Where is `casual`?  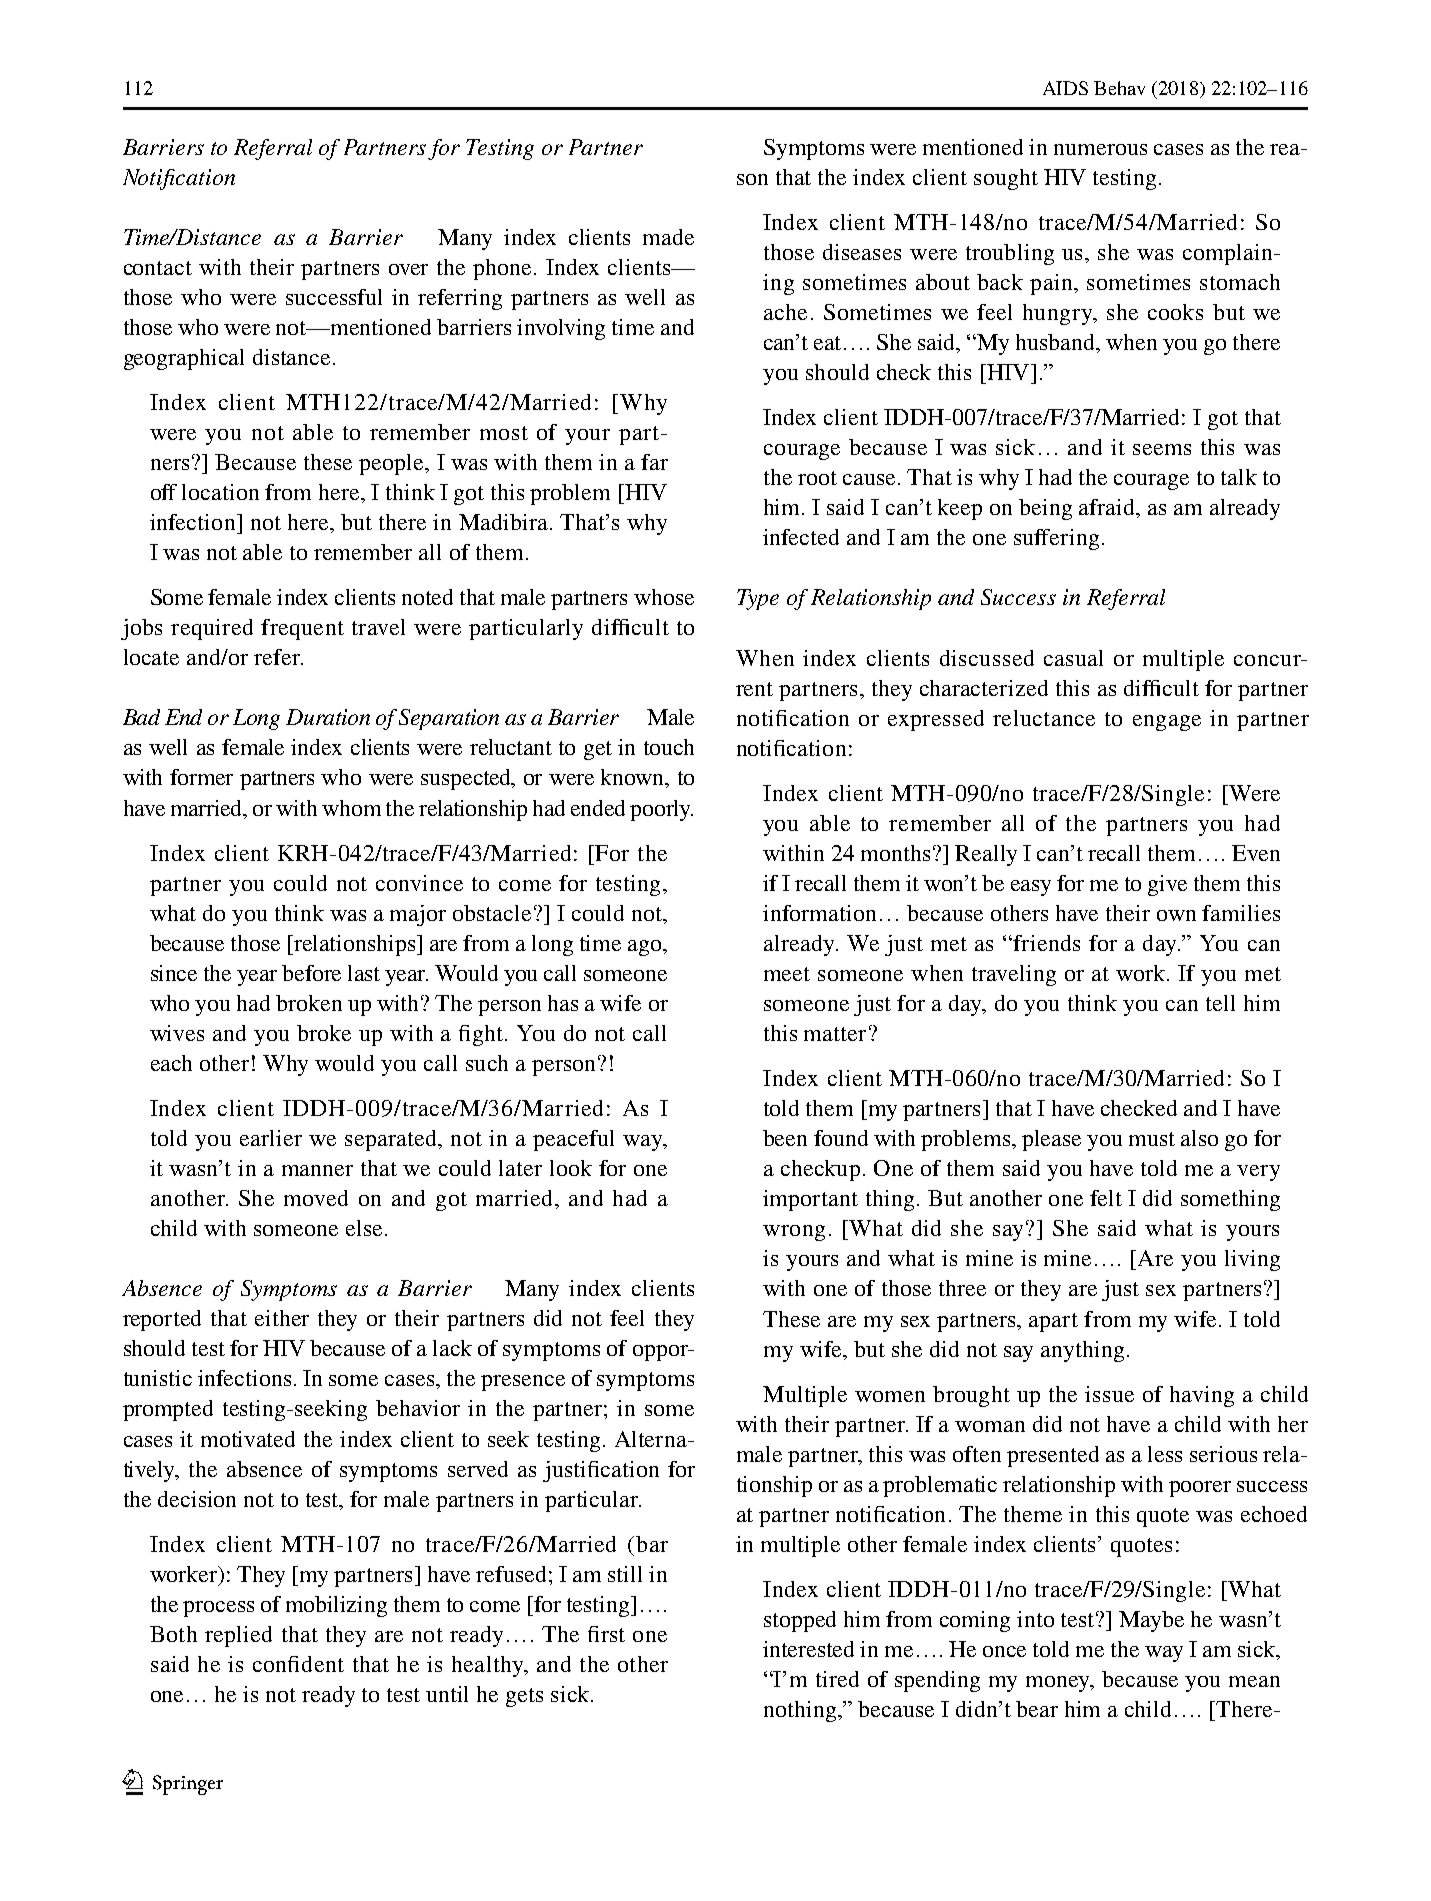
casual is located at coordinates (1073, 658).
